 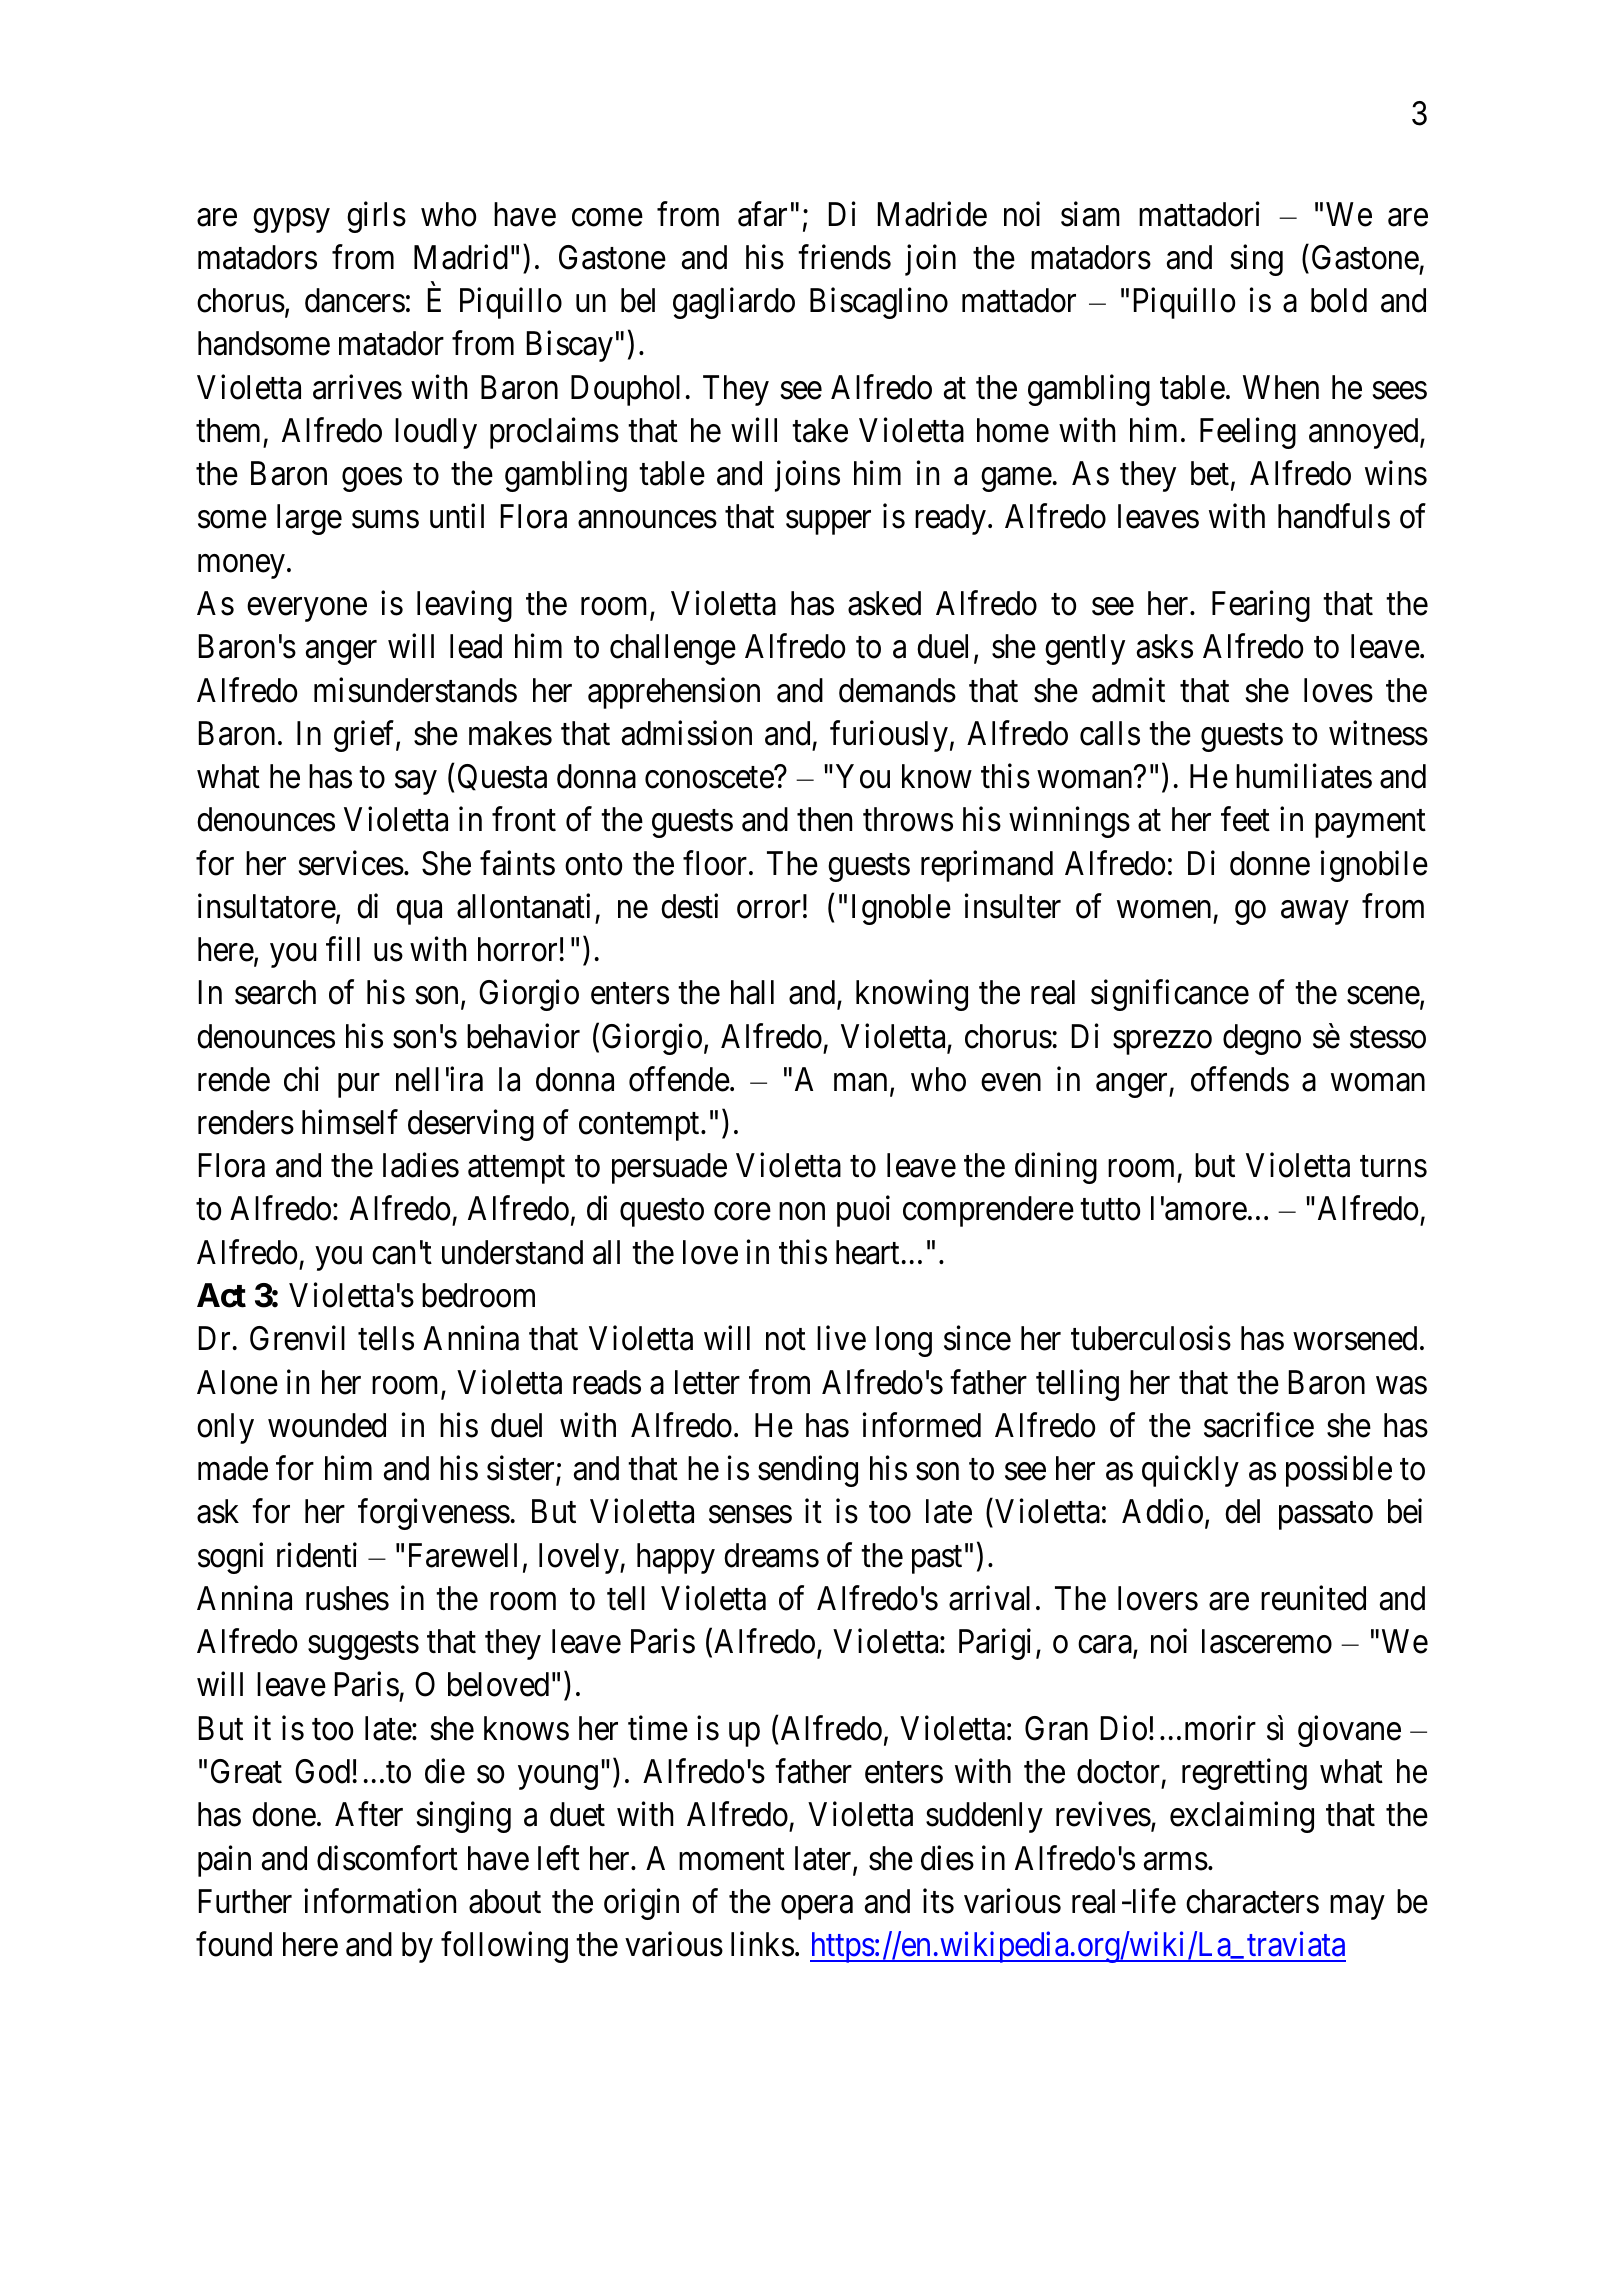 I want to click on dreams, so click(x=771, y=1555).
